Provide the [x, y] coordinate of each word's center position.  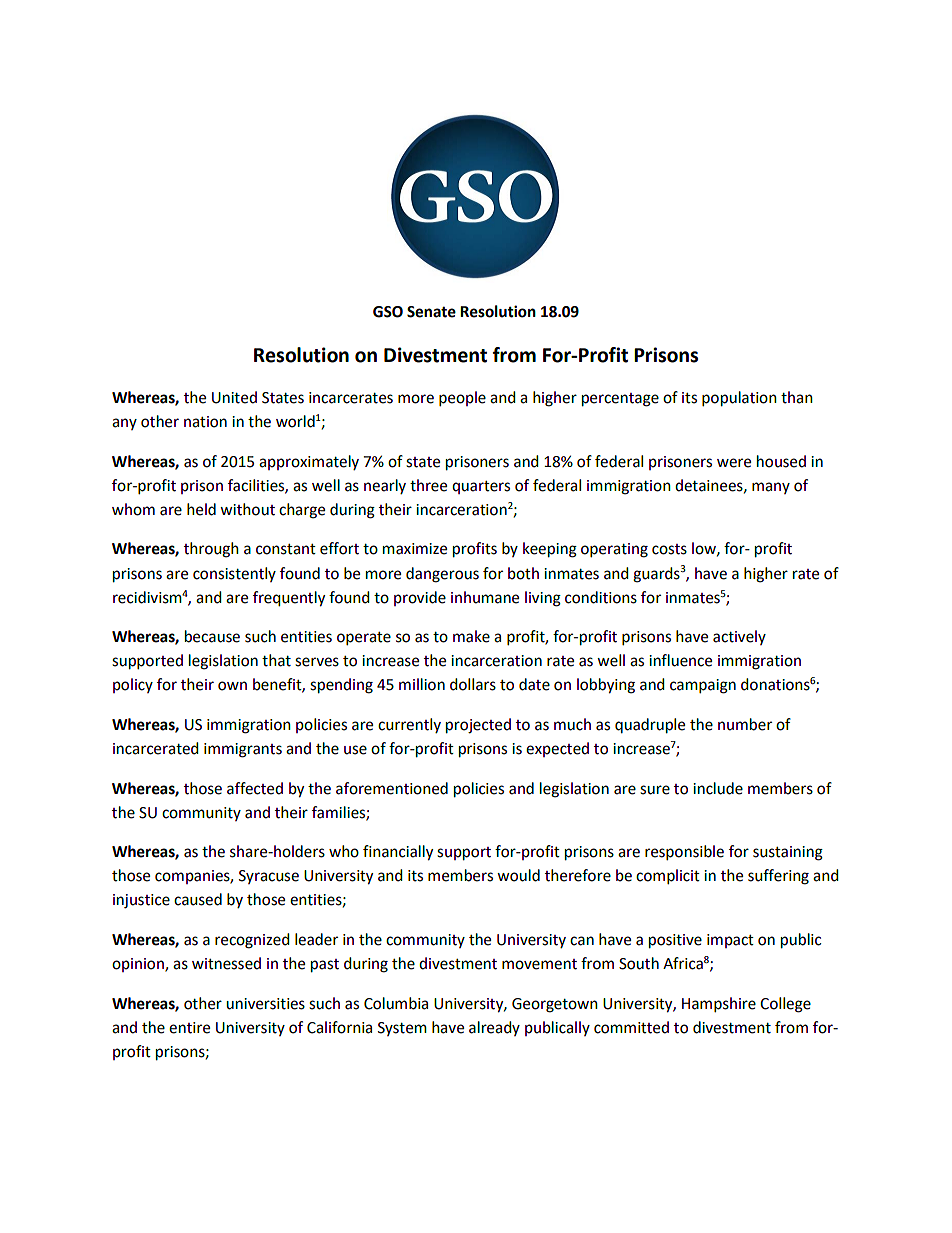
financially [398, 853]
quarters [481, 487]
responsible [684, 853]
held [201, 509]
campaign [703, 686]
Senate [431, 312]
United [234, 397]
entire [189, 1028]
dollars [473, 684]
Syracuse [269, 877]
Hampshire [719, 1005]
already [494, 1028]
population [739, 399]
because [212, 636]
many [771, 488]
